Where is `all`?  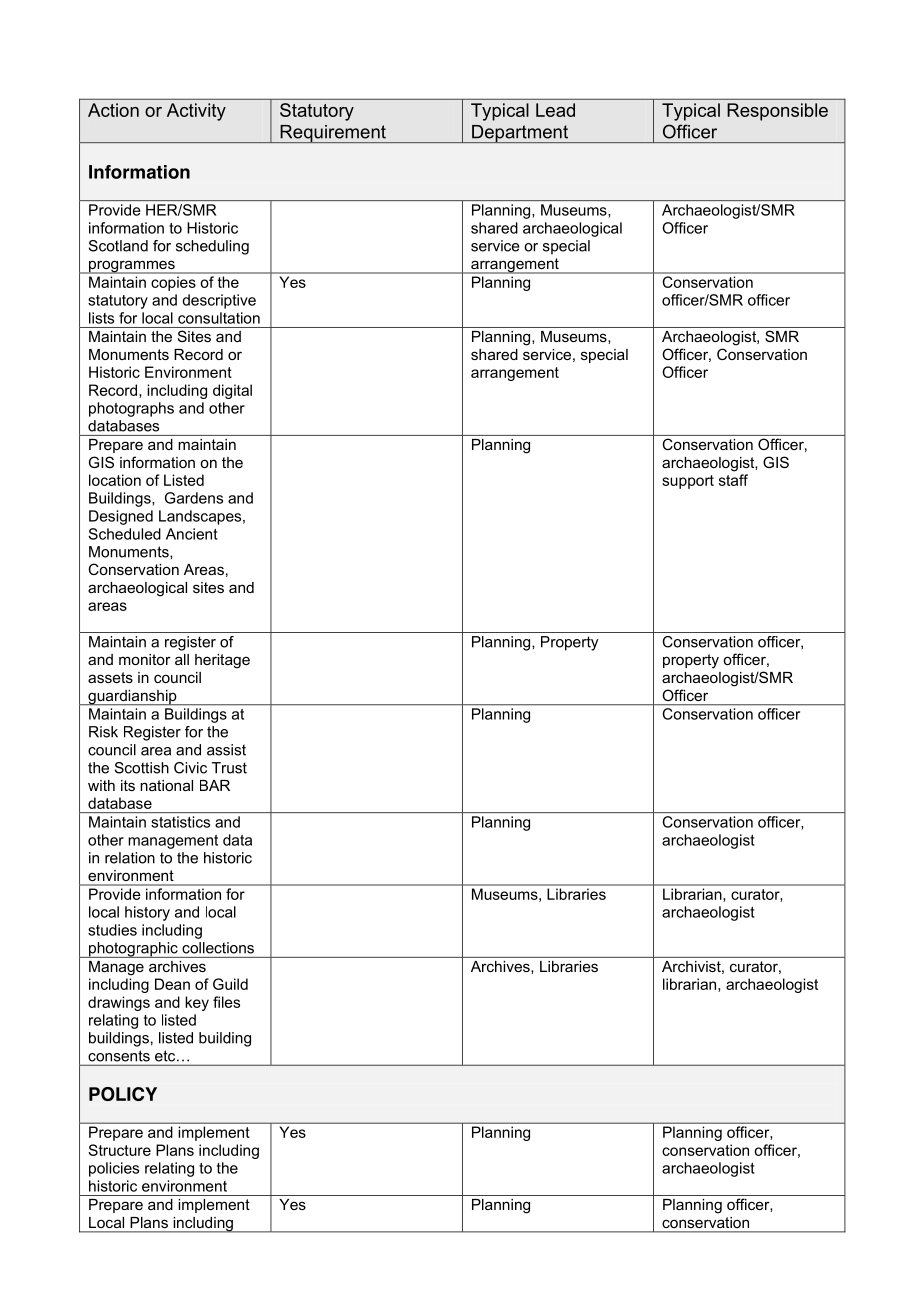 all is located at coordinates (182, 659).
